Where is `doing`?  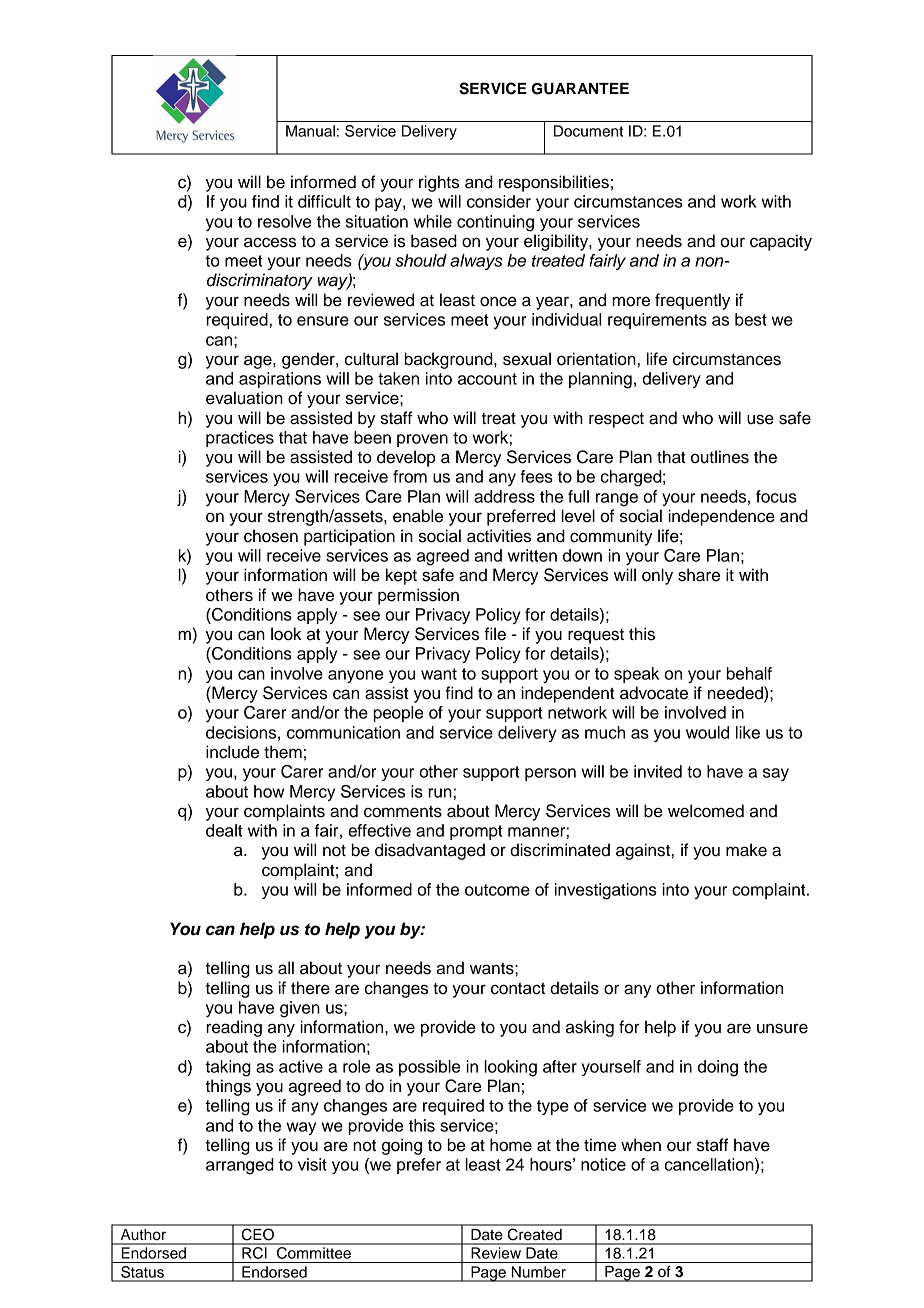
doing is located at coordinates (718, 1068).
